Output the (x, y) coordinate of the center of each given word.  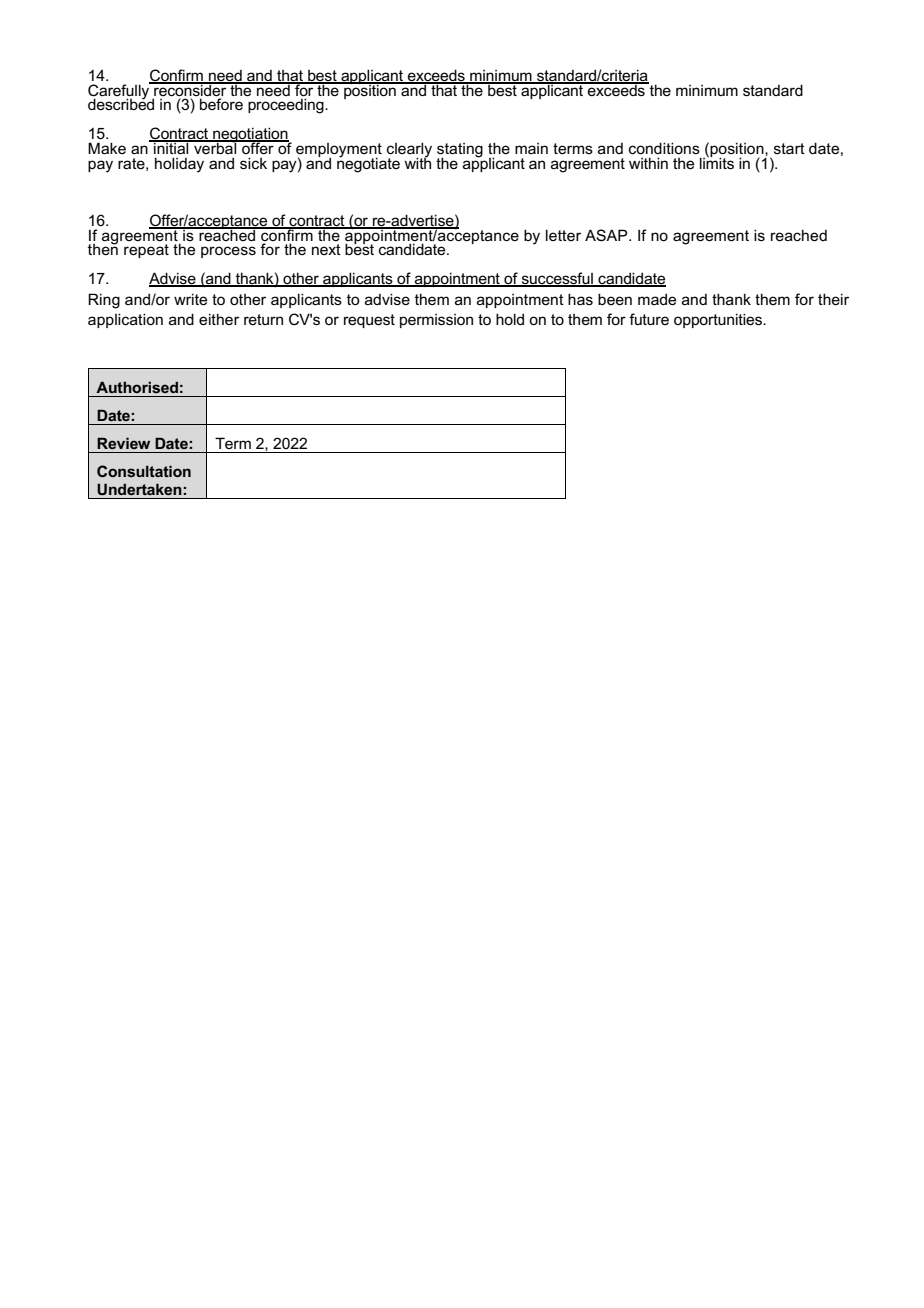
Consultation (144, 471)
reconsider (190, 89)
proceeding (287, 106)
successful (557, 279)
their (833, 299)
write (190, 299)
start (789, 148)
